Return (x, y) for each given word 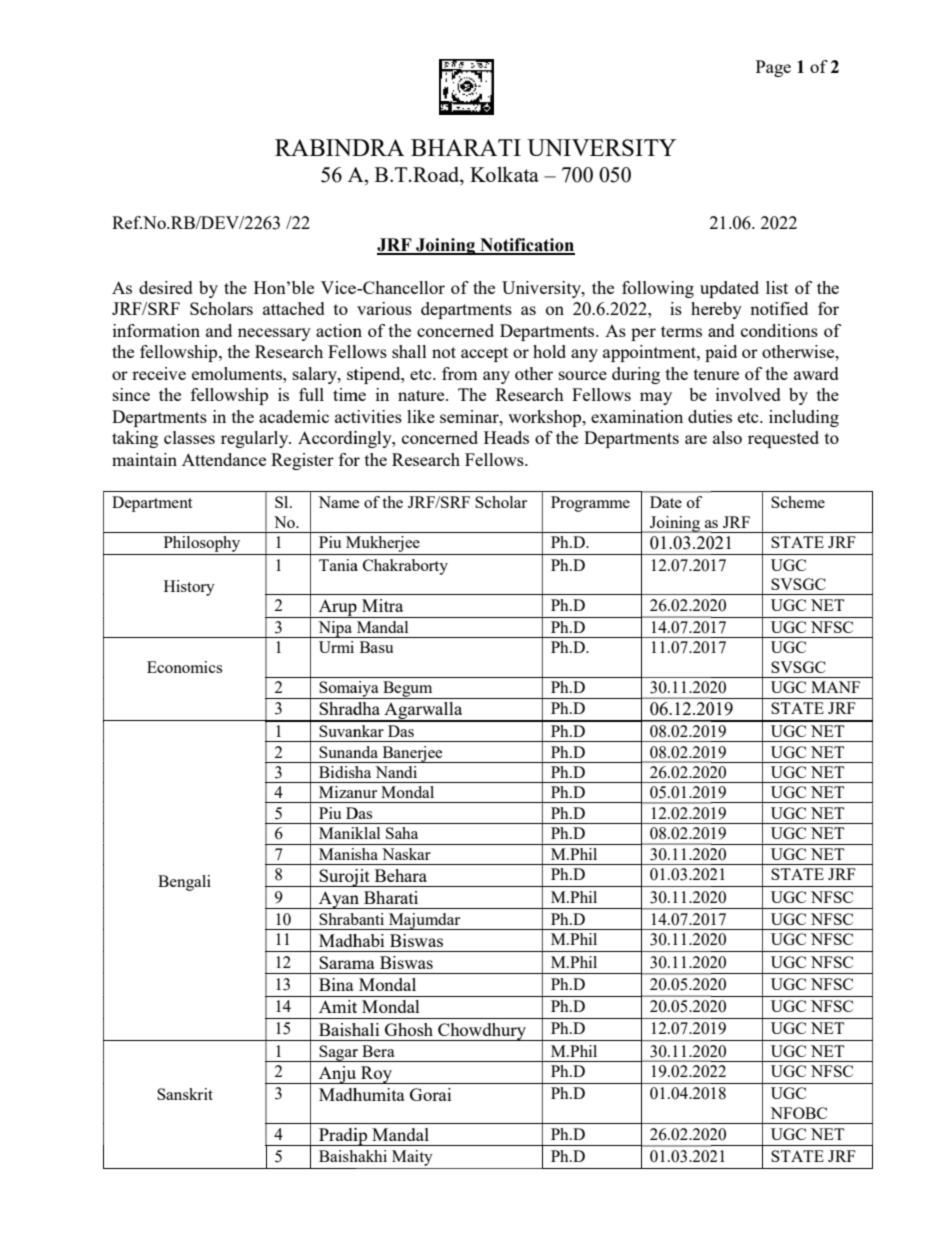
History (189, 588)
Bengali (184, 883)
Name (338, 502)
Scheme (798, 502)
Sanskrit (185, 1094)
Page (773, 68)
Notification (526, 246)
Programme (590, 504)
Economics (184, 667)
